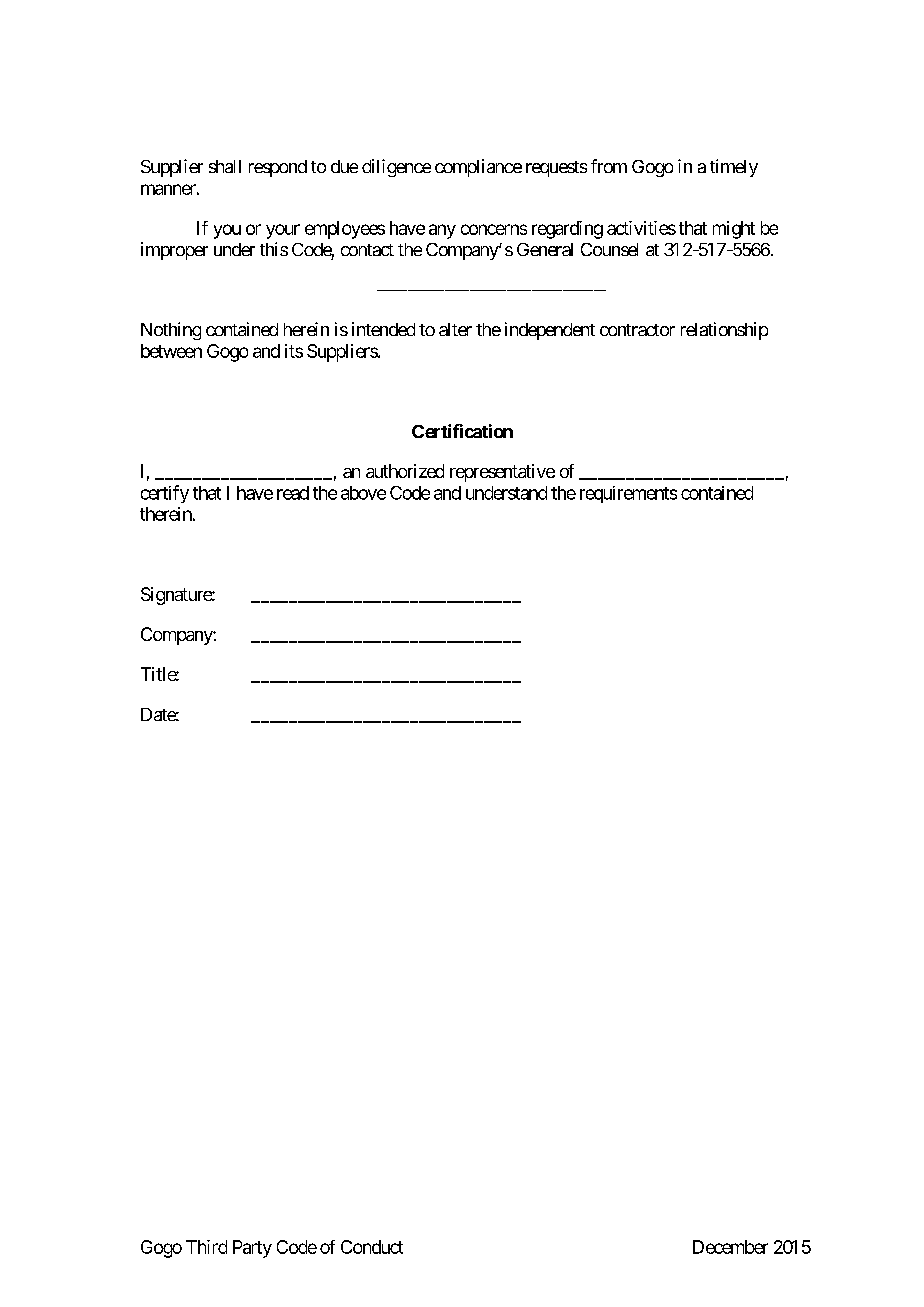 The image size is (924, 1307). What do you see at coordinates (641, 228) in the page?
I see `activities` at bounding box center [641, 228].
